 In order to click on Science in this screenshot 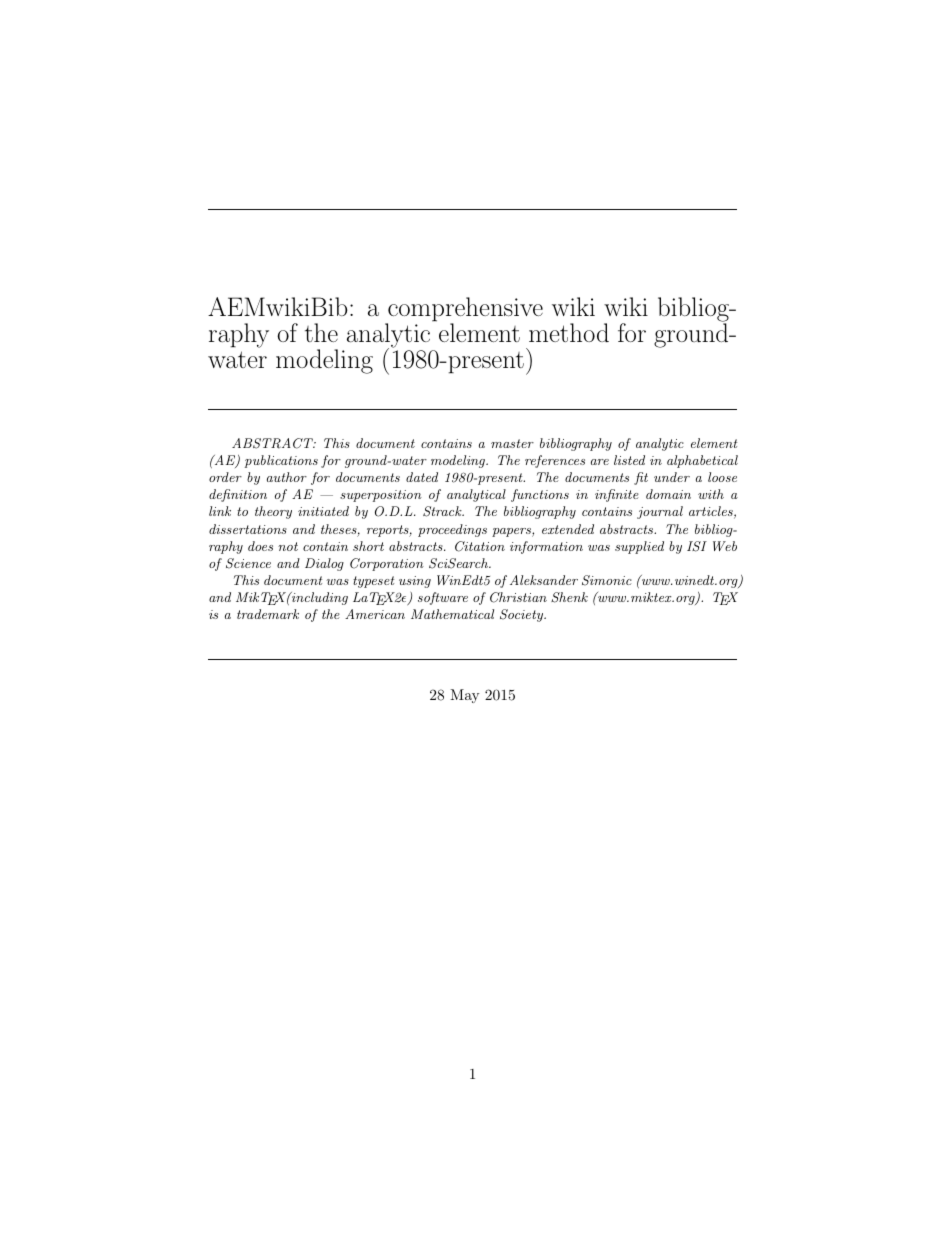, I will do `click(248, 563)`.
